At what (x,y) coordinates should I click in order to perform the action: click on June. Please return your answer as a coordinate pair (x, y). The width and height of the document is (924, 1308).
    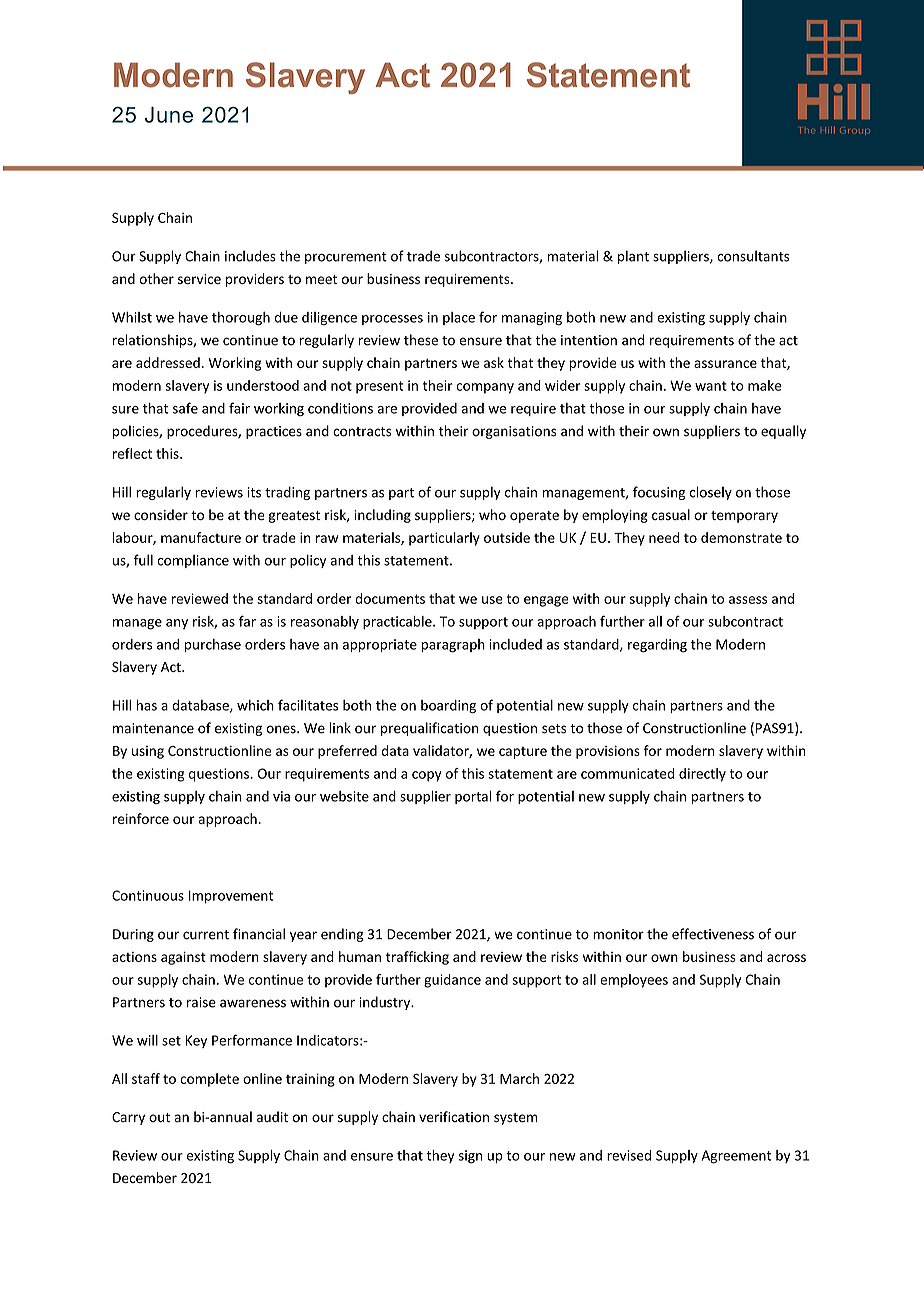
    Looking at the image, I should click on (169, 115).
